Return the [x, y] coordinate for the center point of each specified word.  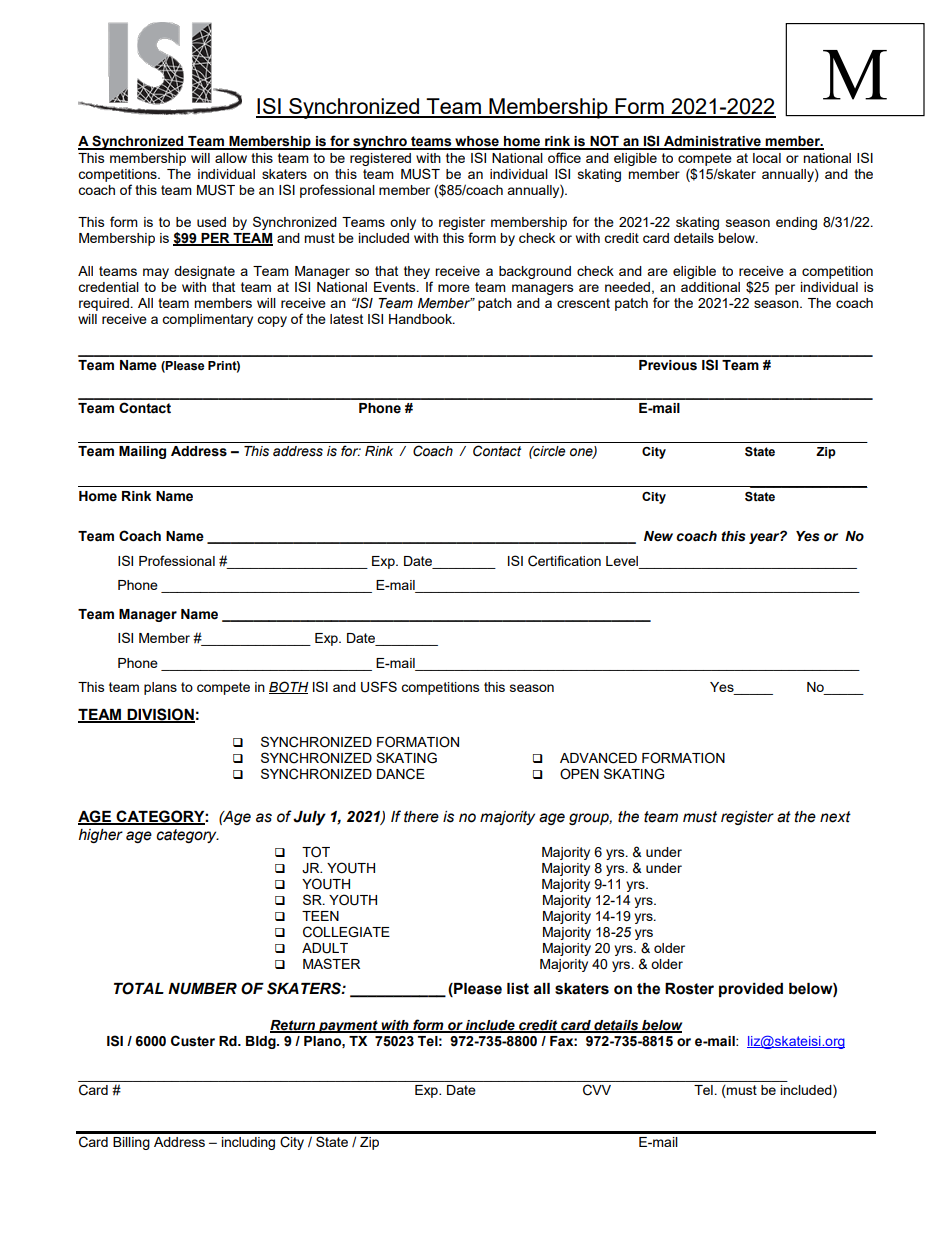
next [835, 817]
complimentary [207, 320]
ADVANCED [598, 758]
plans [160, 688]
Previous [668, 365]
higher [101, 836]
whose [477, 142]
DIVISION [160, 715]
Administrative [712, 142]
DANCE [401, 774]
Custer [193, 1041]
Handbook [421, 319]
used [211, 222]
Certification [564, 561]
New [658, 536]
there [421, 817]
